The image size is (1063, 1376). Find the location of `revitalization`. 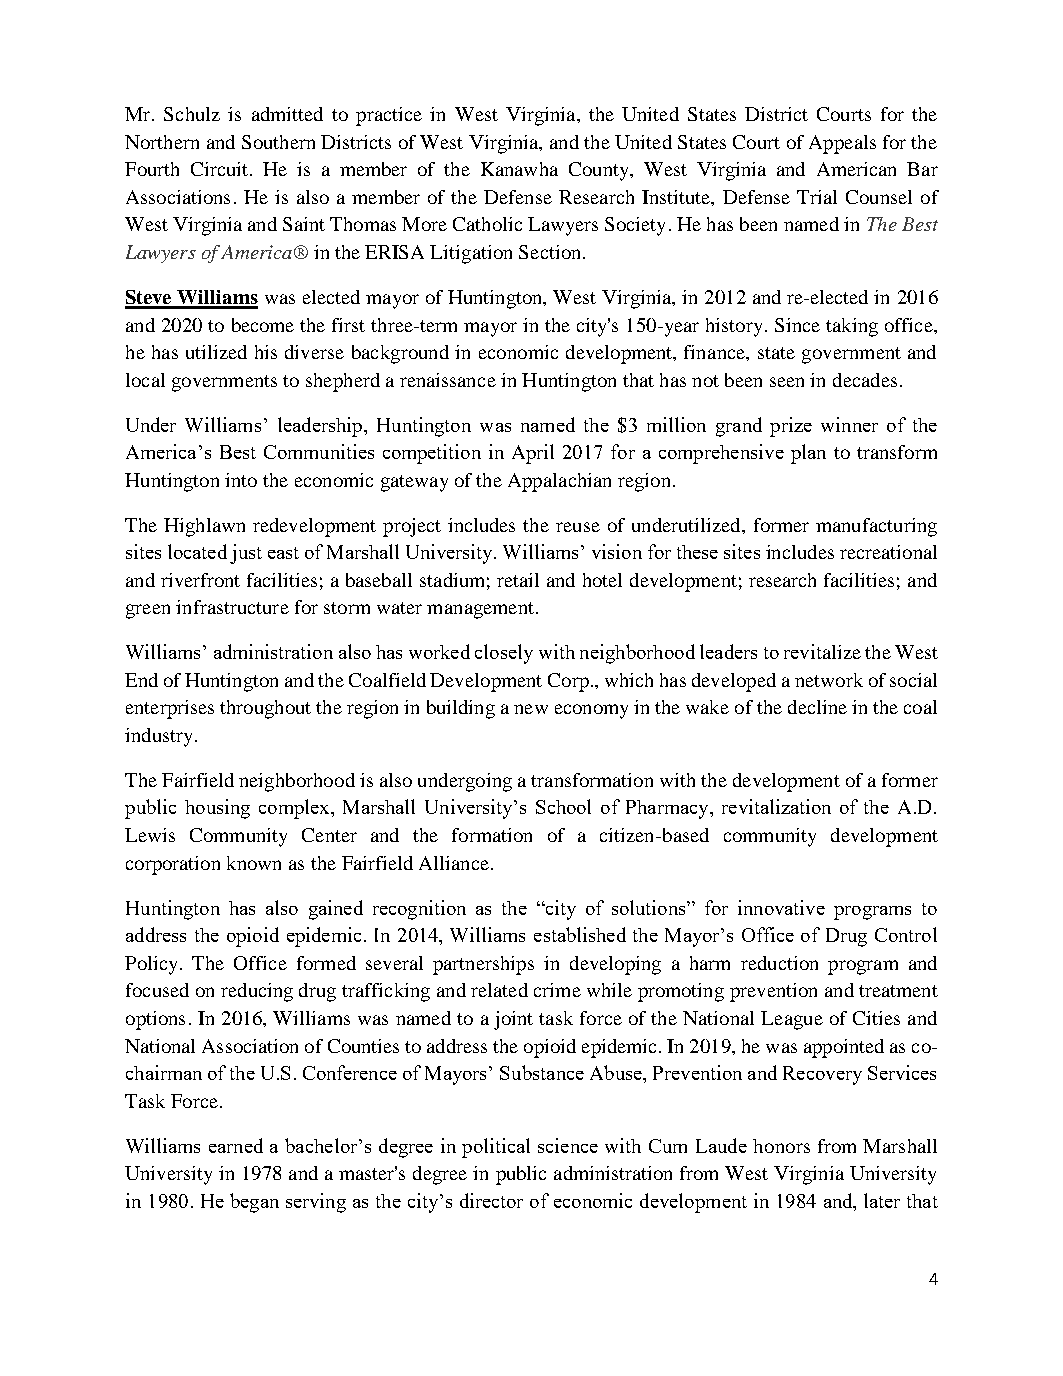

revitalization is located at coordinates (776, 806).
